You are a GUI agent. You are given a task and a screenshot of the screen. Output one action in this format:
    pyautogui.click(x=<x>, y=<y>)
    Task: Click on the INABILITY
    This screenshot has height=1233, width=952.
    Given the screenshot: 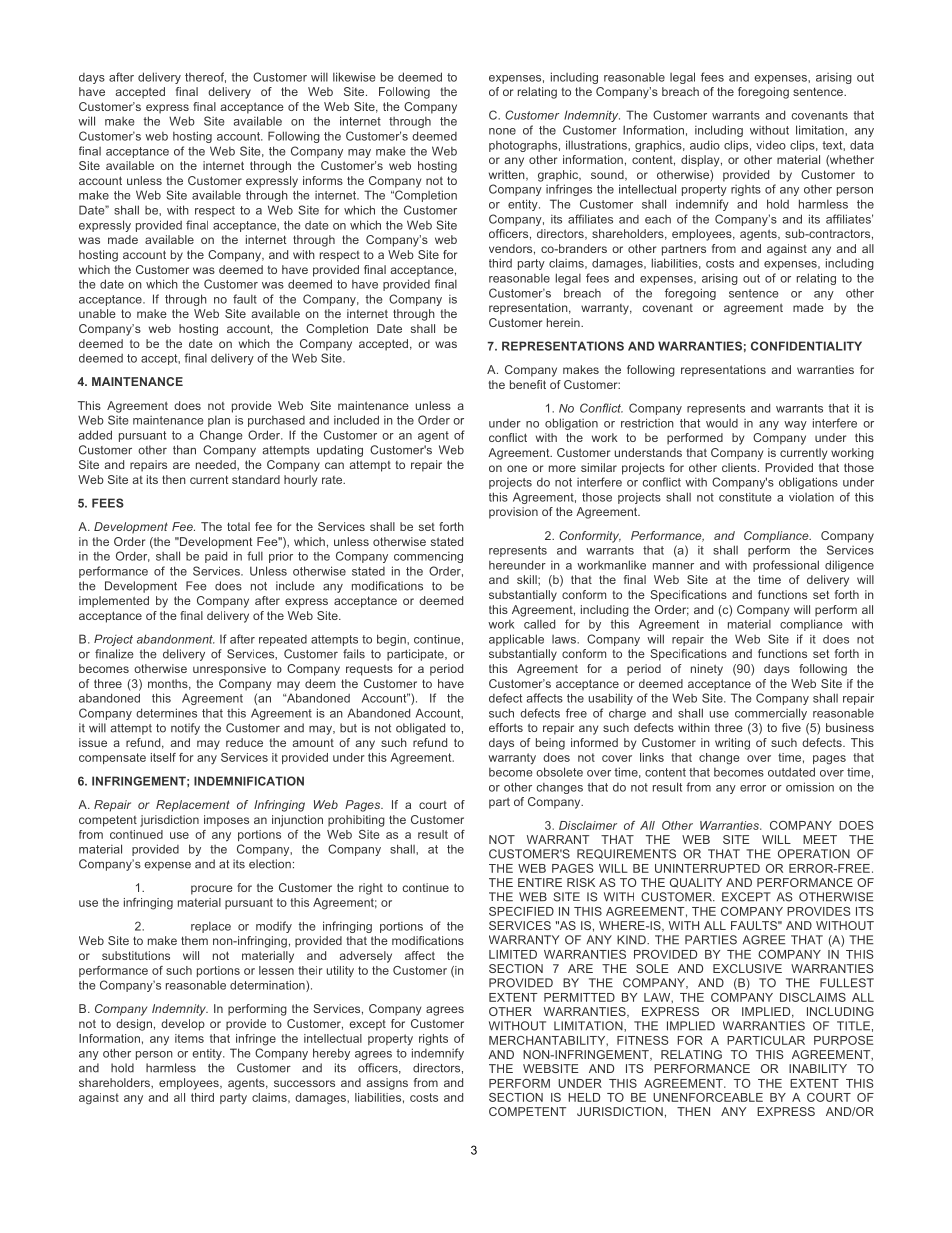 What is the action you would take?
    pyautogui.click(x=818, y=1068)
